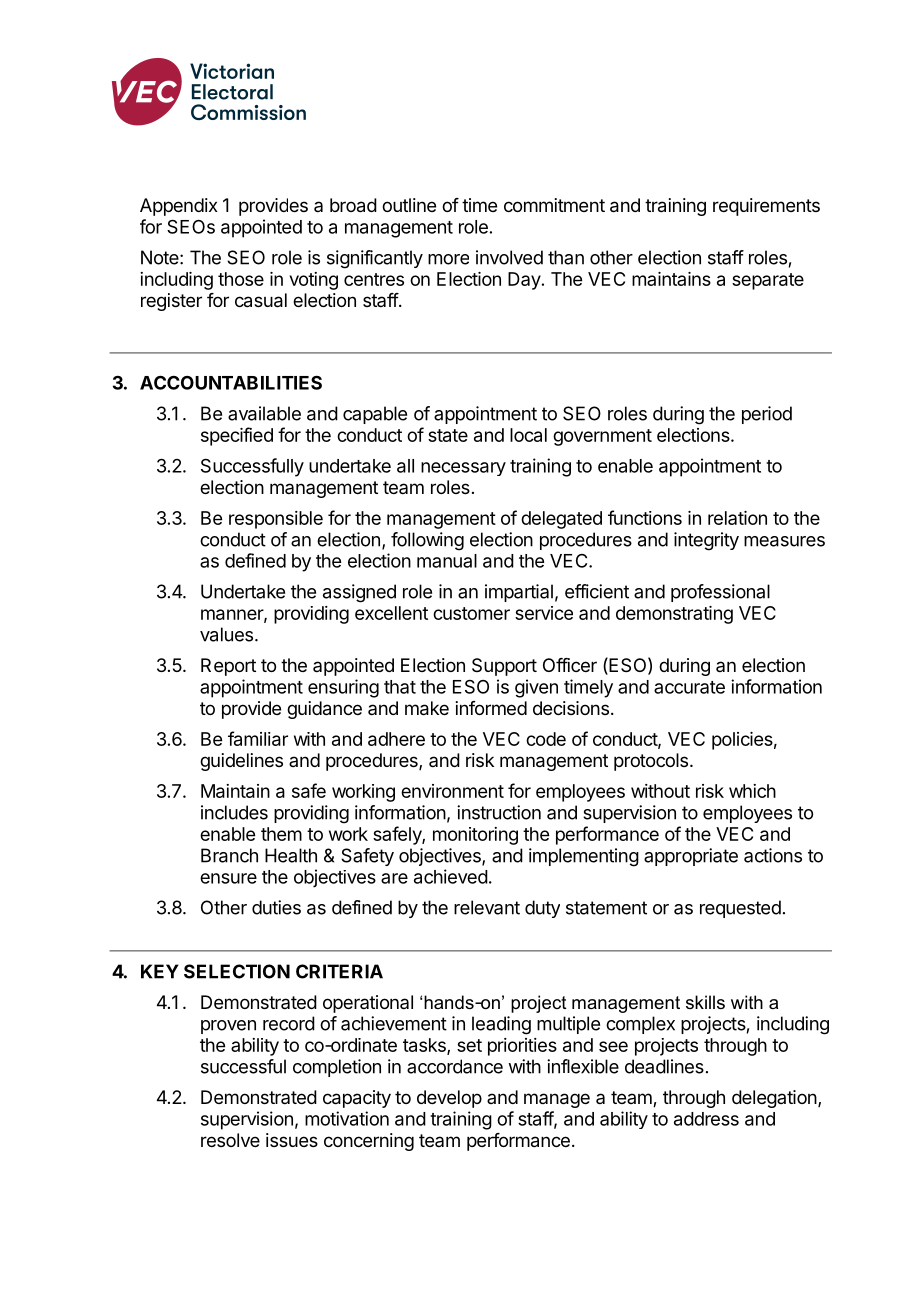  Describe the element at coordinates (691, 857) in the page. I see `appropriate` at that location.
